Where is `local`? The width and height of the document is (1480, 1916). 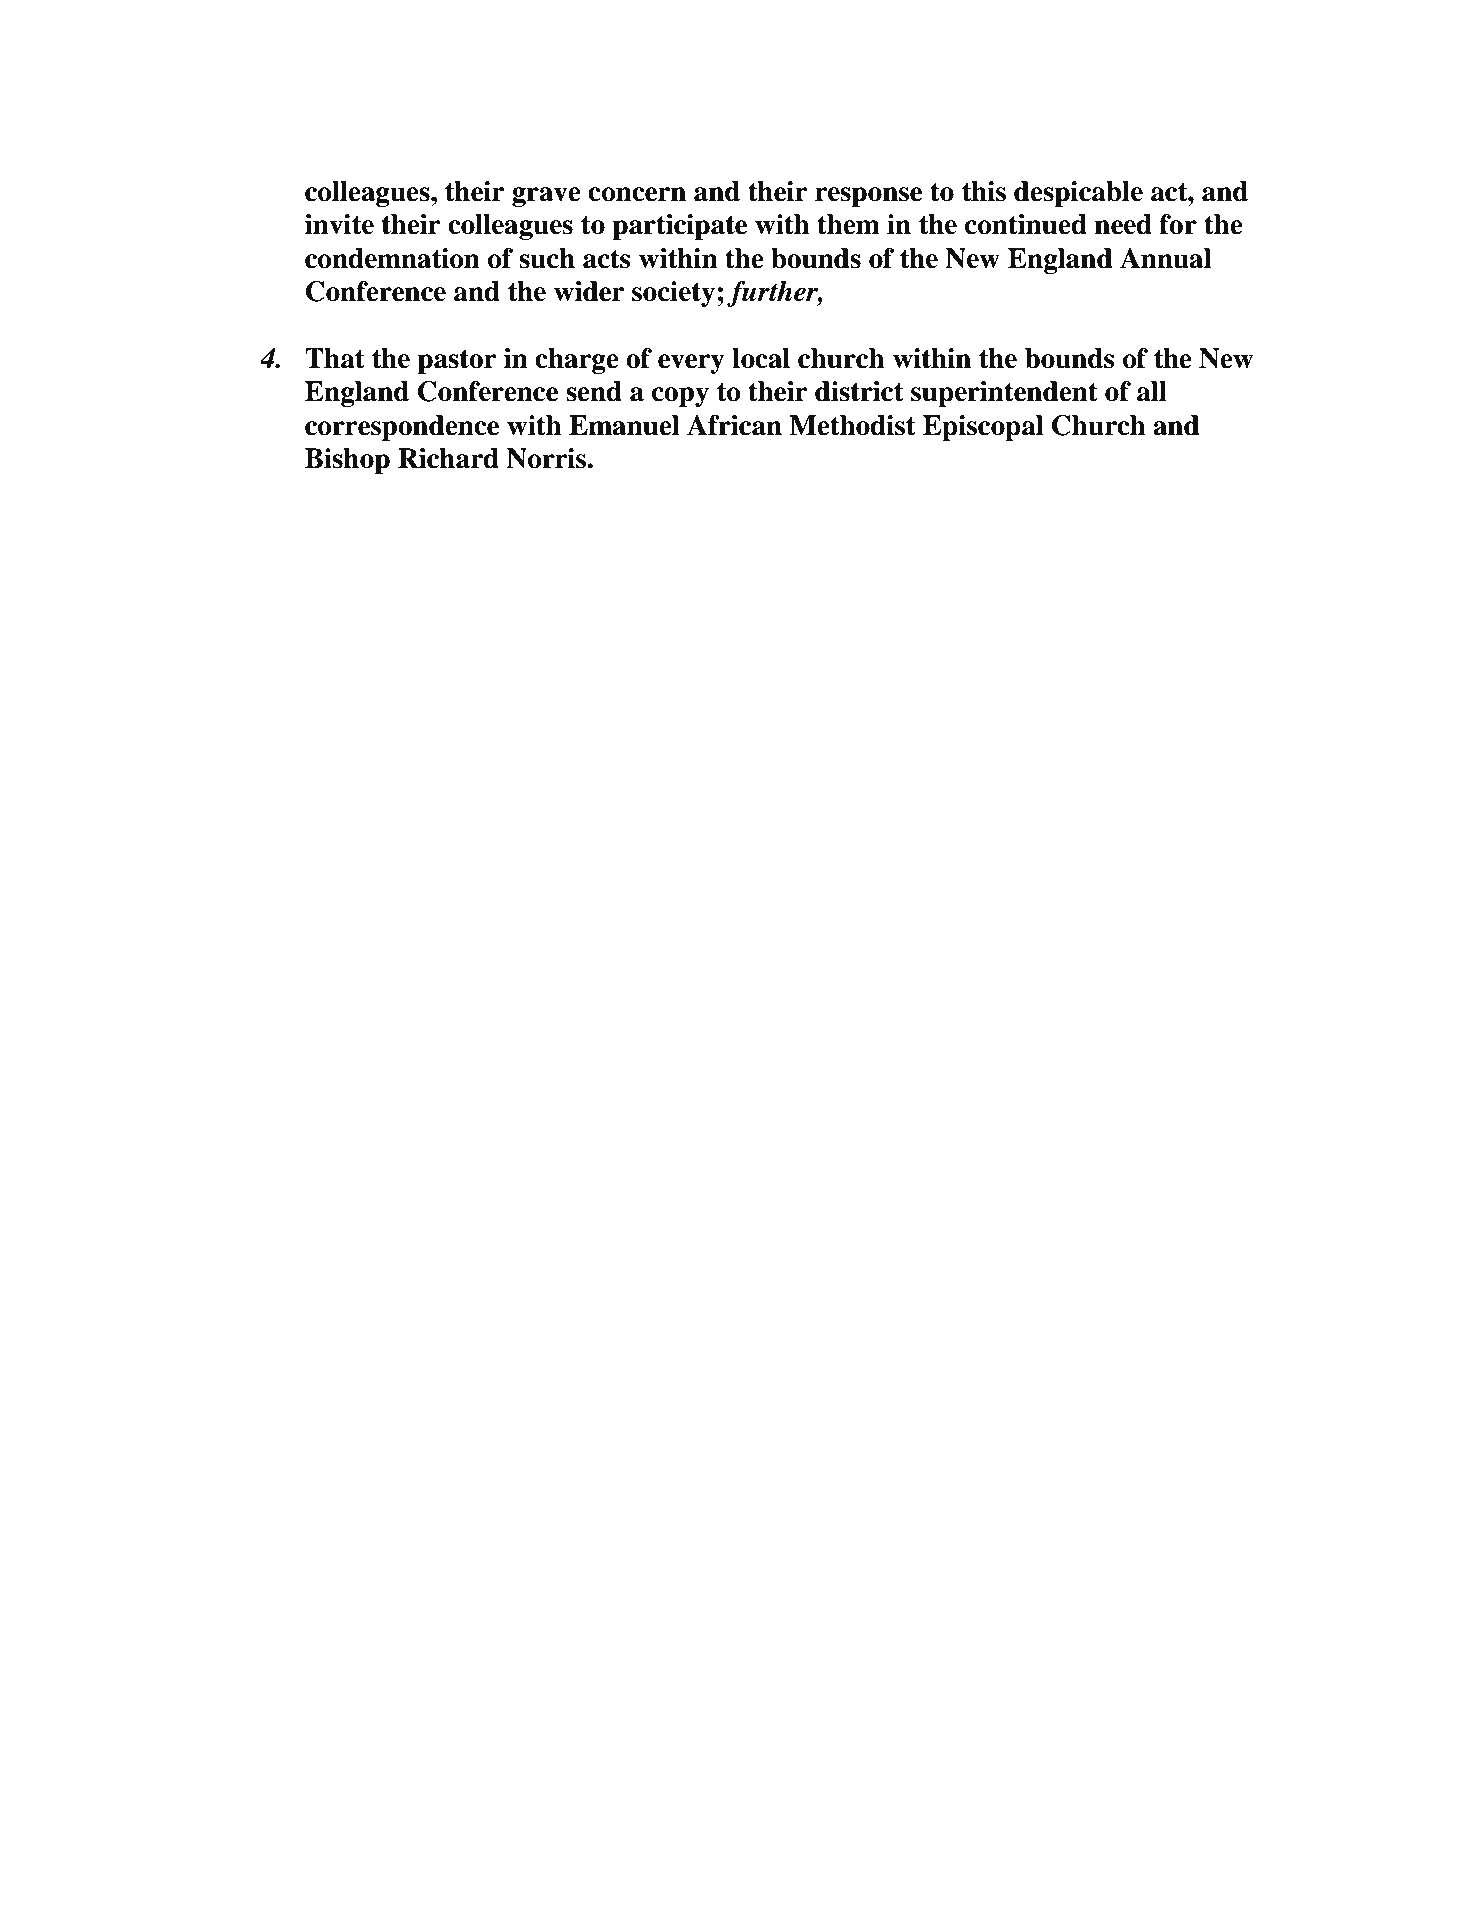 local is located at coordinates (761, 358).
